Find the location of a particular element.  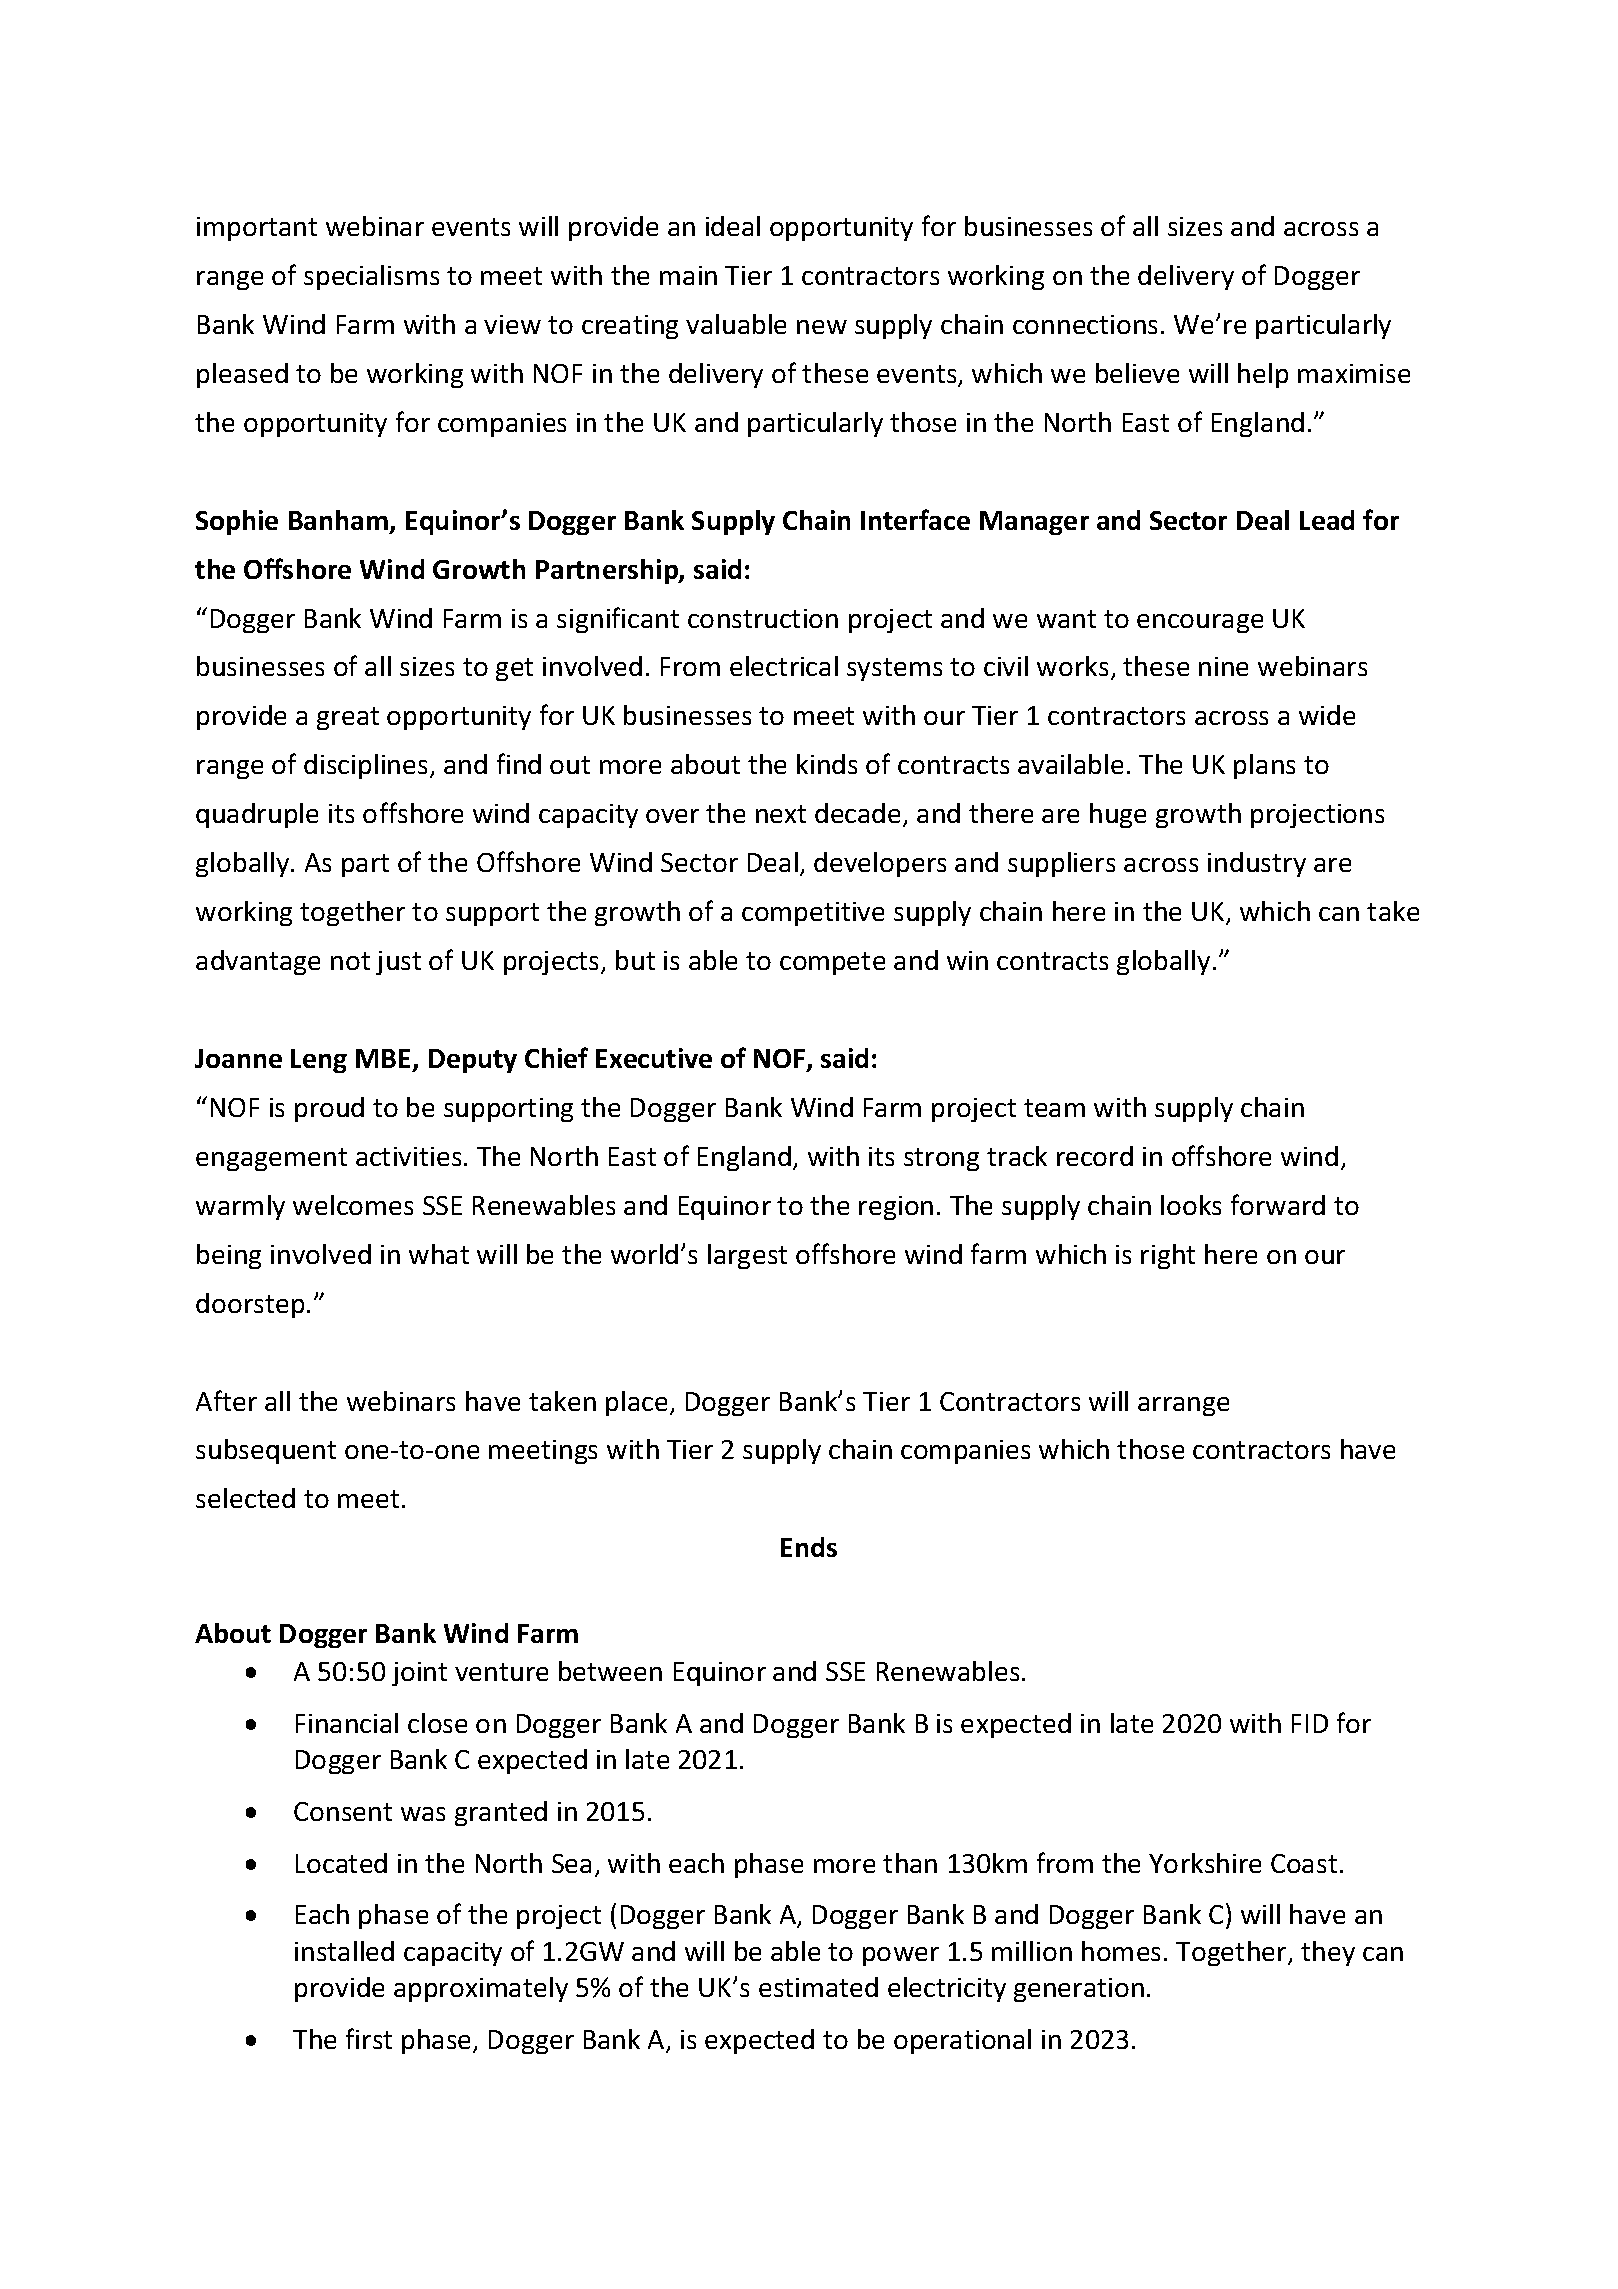

estimated is located at coordinates (818, 1987).
